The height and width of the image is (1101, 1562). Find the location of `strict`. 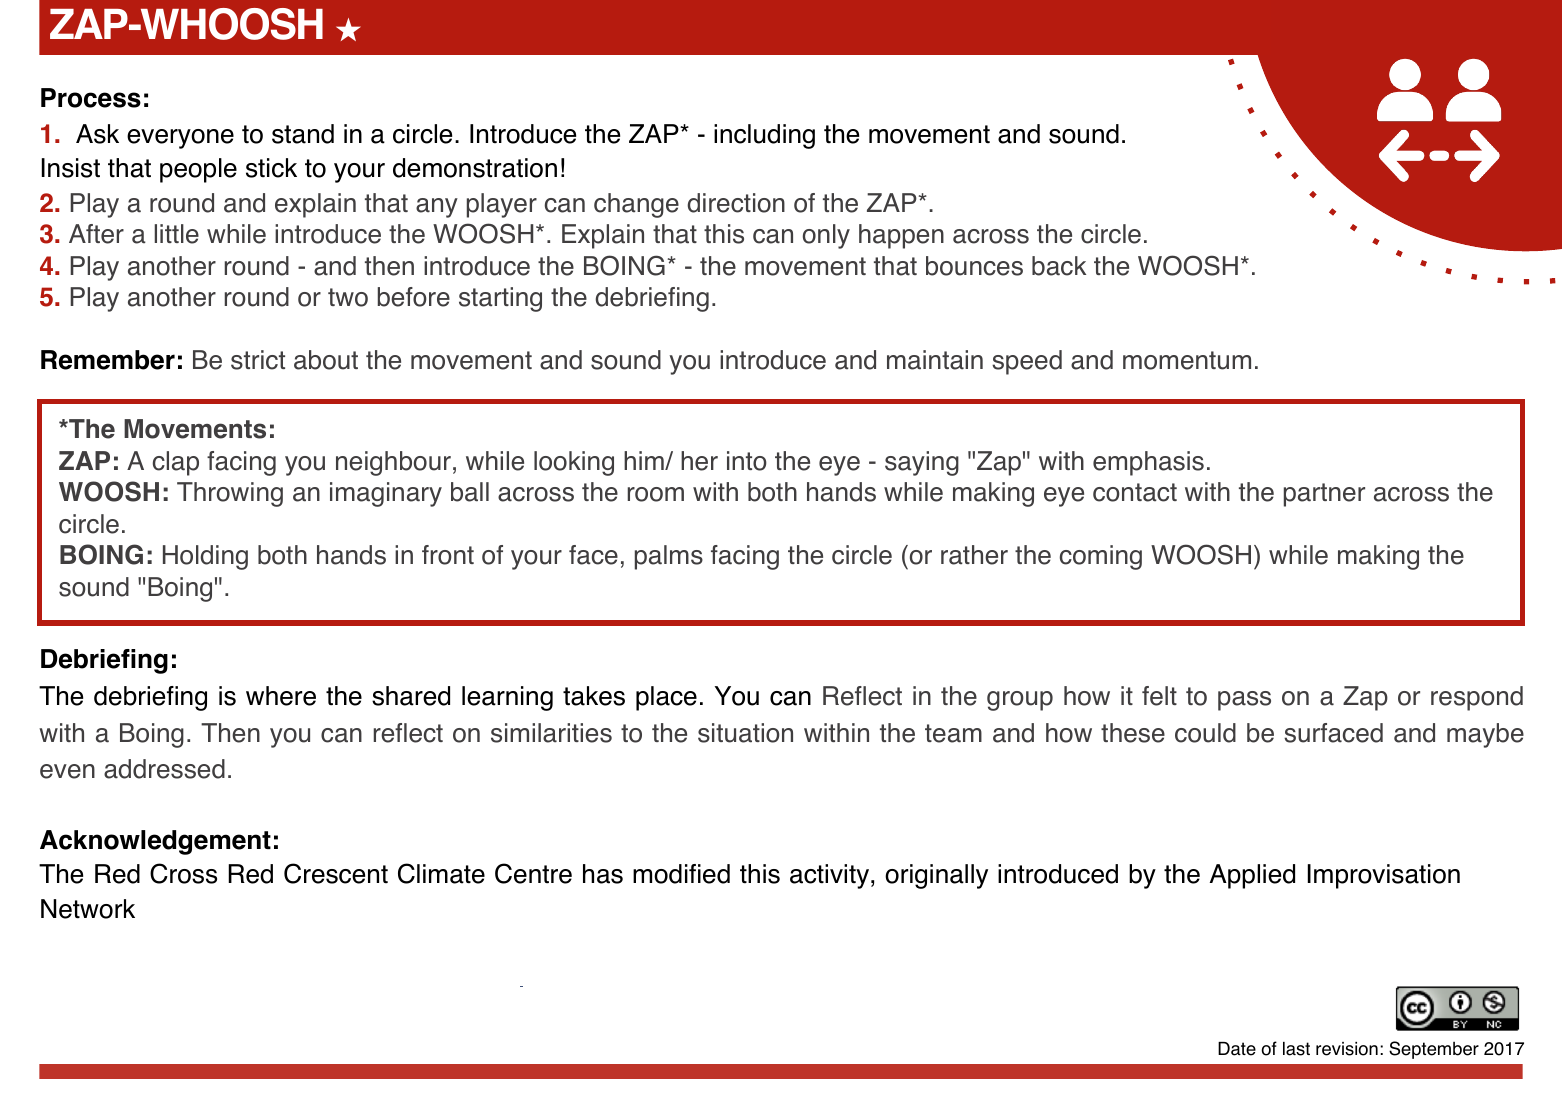

strict is located at coordinates (258, 360).
